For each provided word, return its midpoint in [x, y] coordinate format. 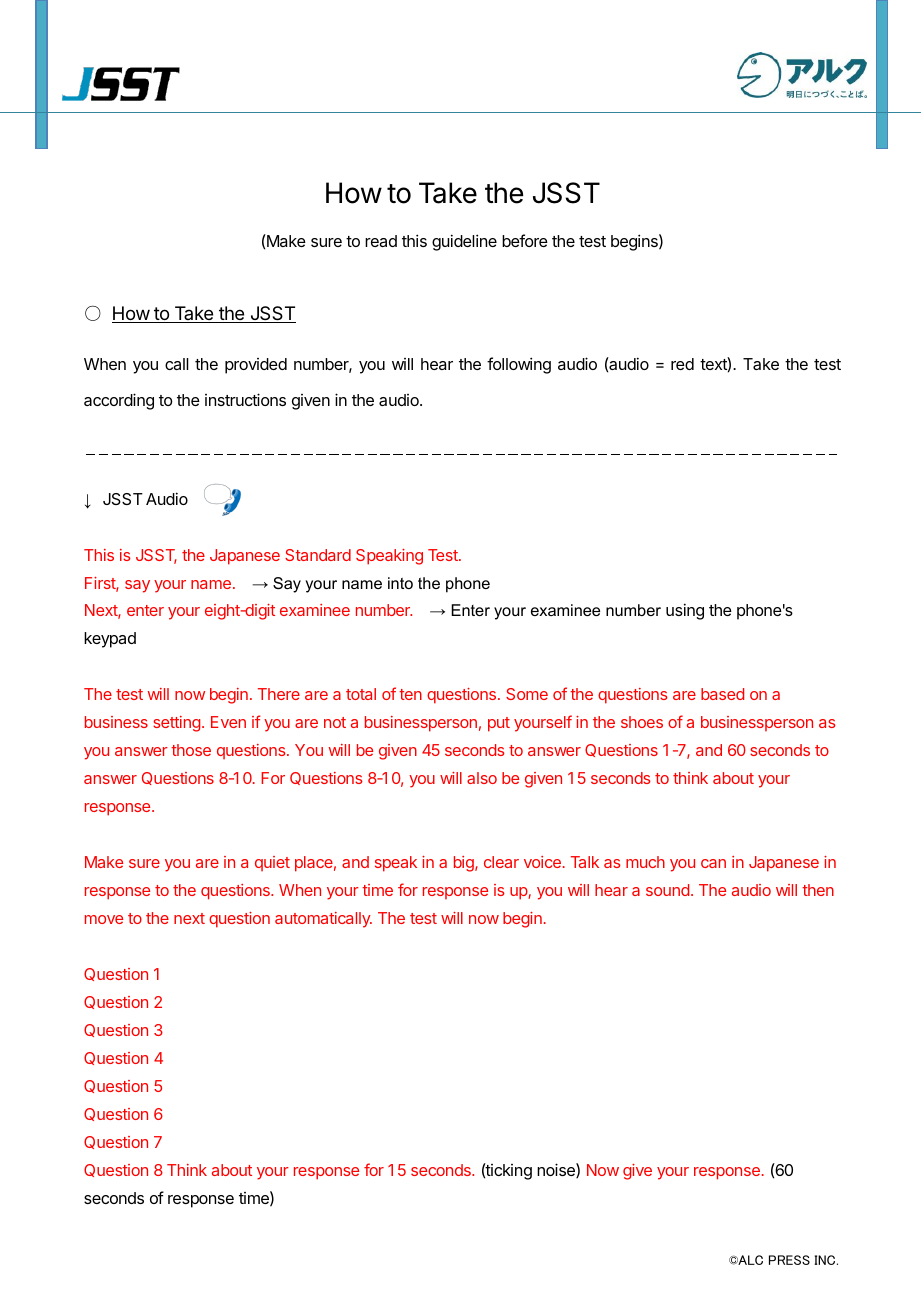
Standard [318, 555]
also [482, 778]
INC [826, 1260]
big [465, 864]
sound [667, 890]
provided [256, 366]
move [104, 919]
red [682, 364]
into [400, 583]
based [722, 694]
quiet [272, 863]
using [685, 611]
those [191, 750]
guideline [464, 242]
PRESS [789, 1260]
